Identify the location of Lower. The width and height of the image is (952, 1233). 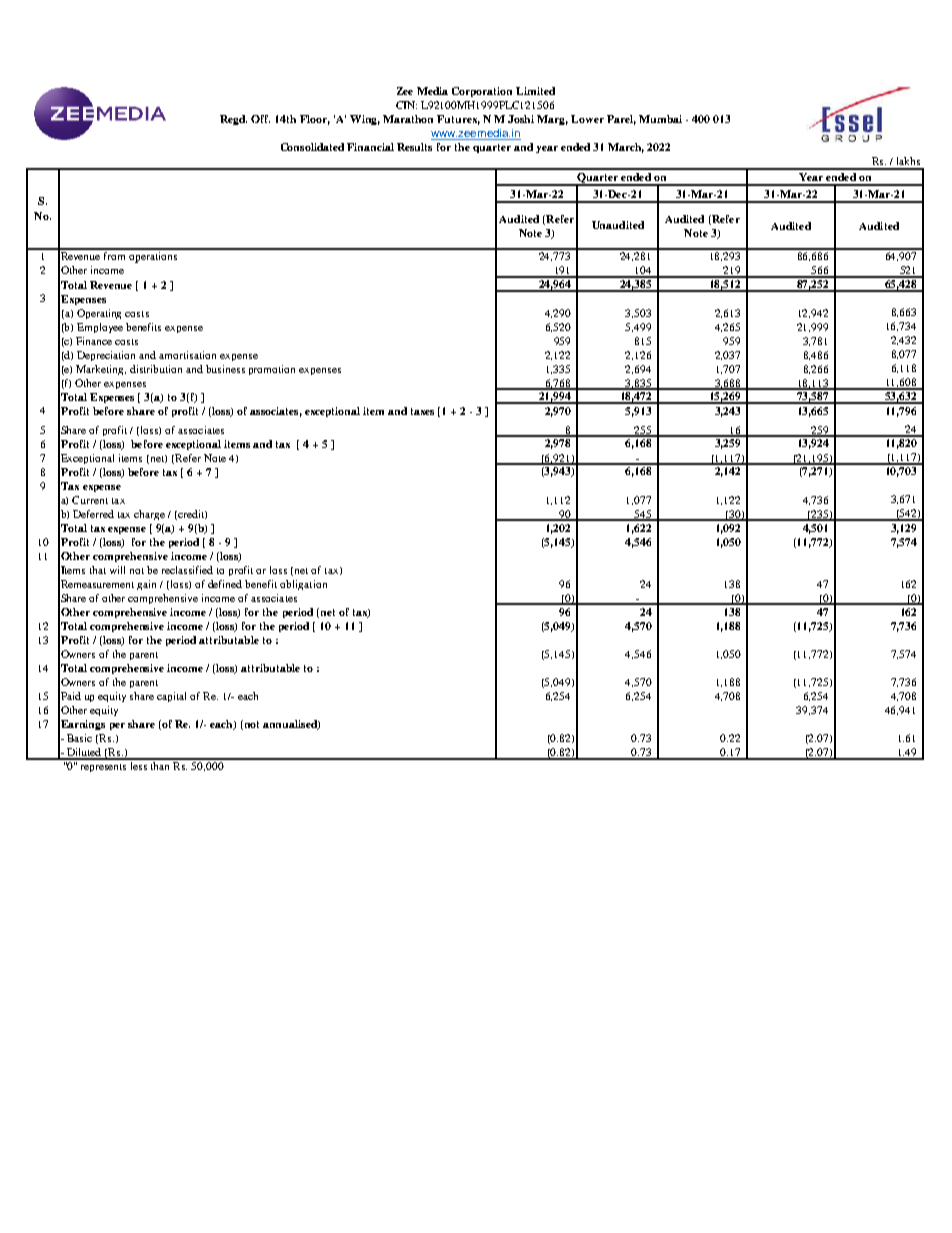
(587, 119).
